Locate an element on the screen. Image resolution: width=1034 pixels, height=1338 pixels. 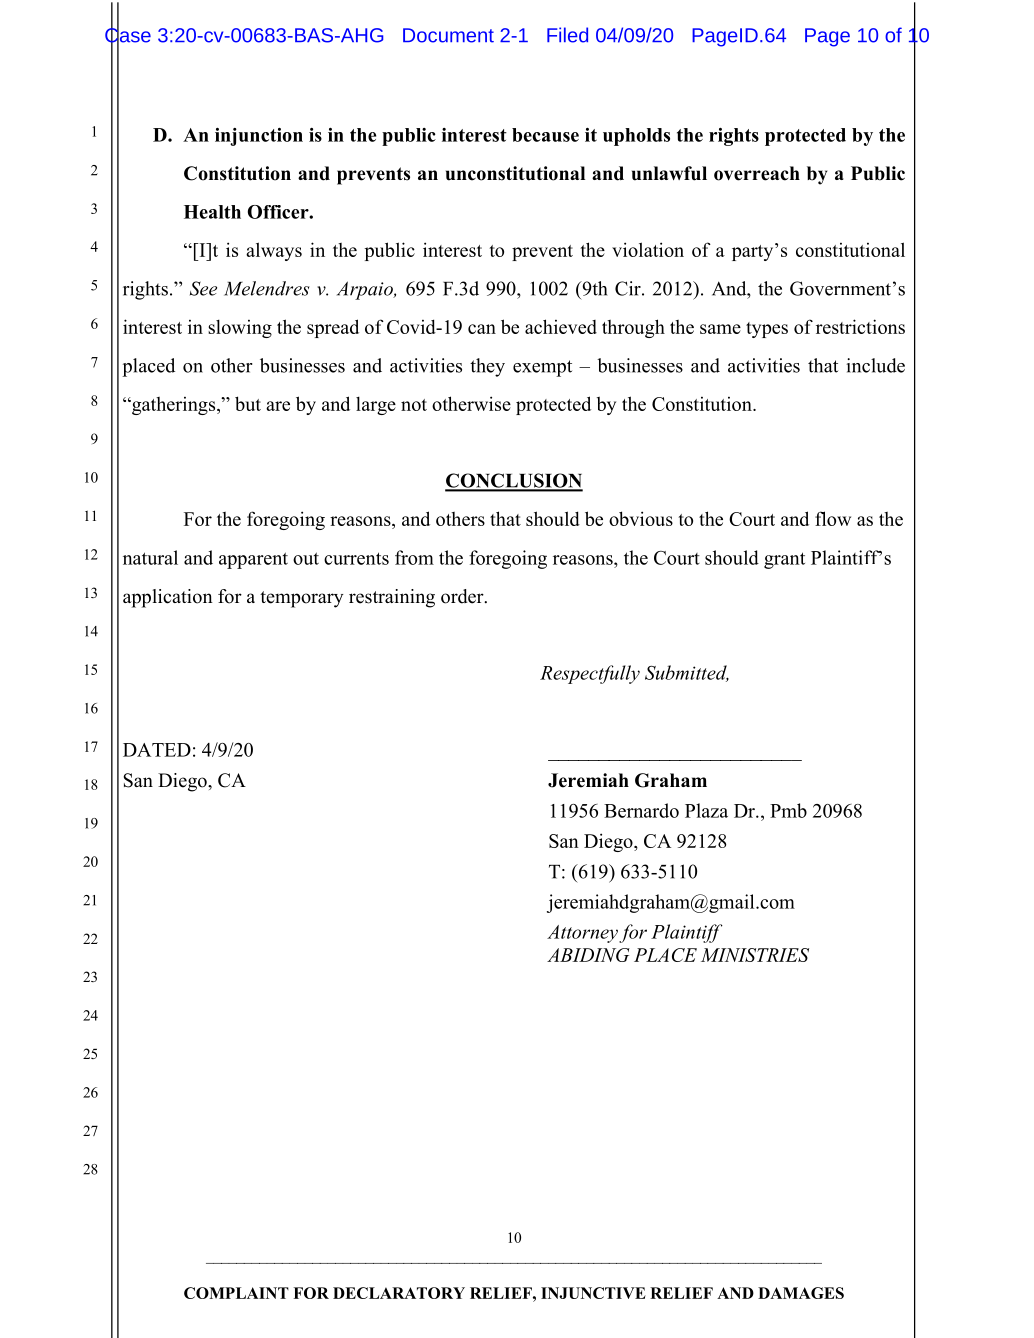
Submitted is located at coordinates (687, 673).
